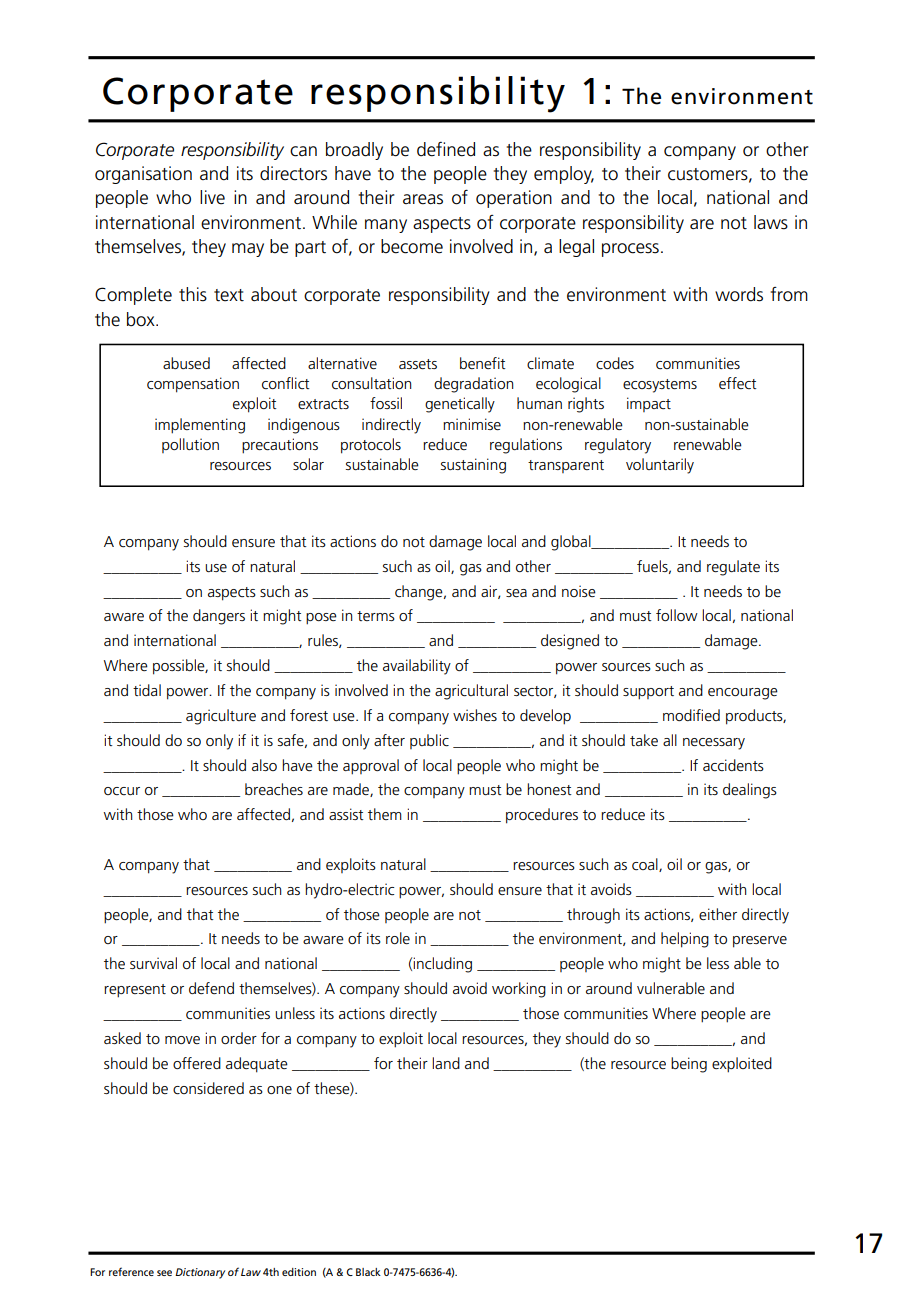  I want to click on Dictionary, so click(200, 1273).
